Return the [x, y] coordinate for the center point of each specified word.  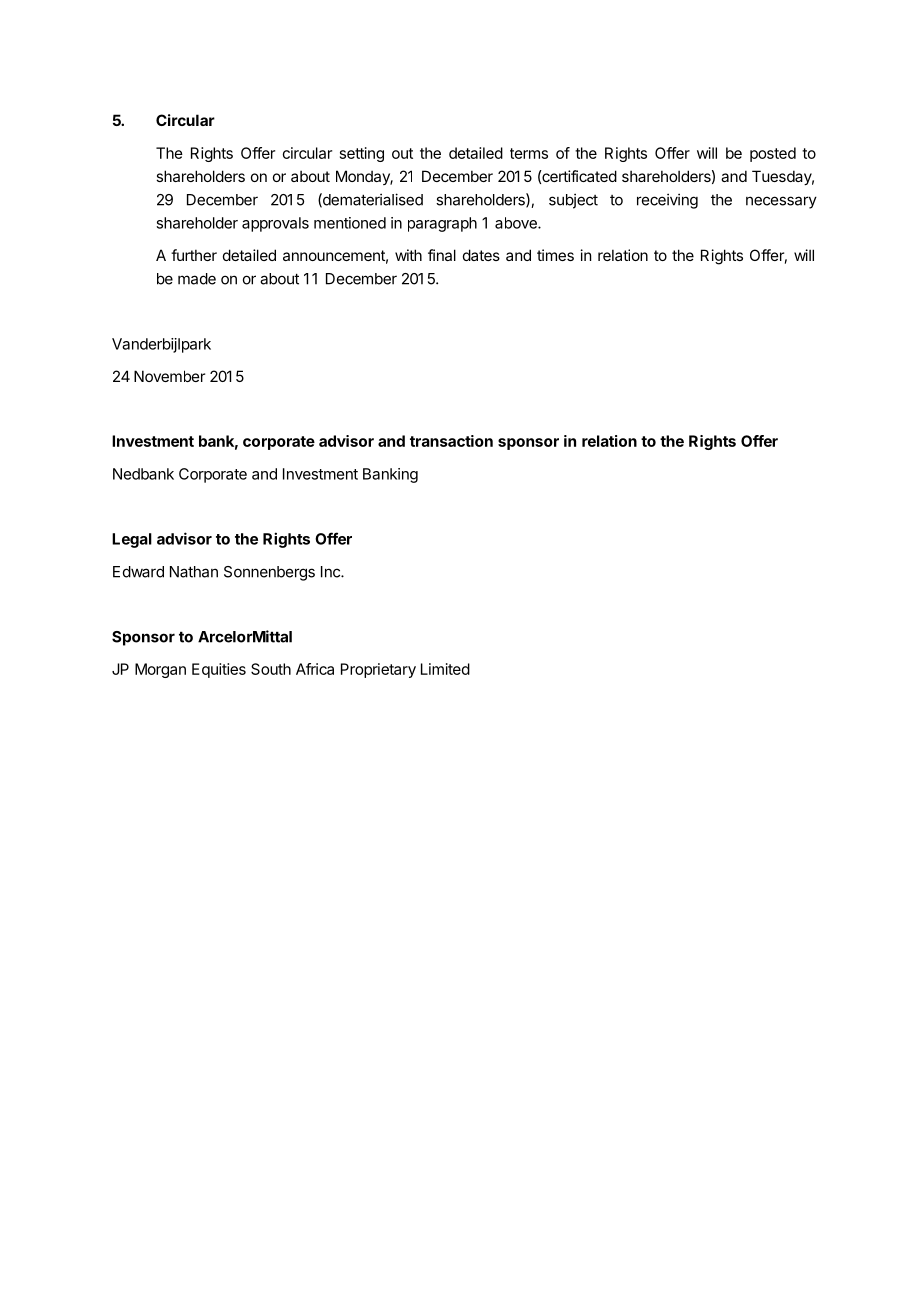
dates [481, 255]
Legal [132, 540]
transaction [451, 441]
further [194, 255]
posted [773, 154]
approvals [275, 224]
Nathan [194, 572]
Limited [445, 669]
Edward [138, 572]
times [555, 255]
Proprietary [378, 670]
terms [529, 153]
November [169, 376]
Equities [219, 670]
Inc [331, 572]
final [442, 255]
